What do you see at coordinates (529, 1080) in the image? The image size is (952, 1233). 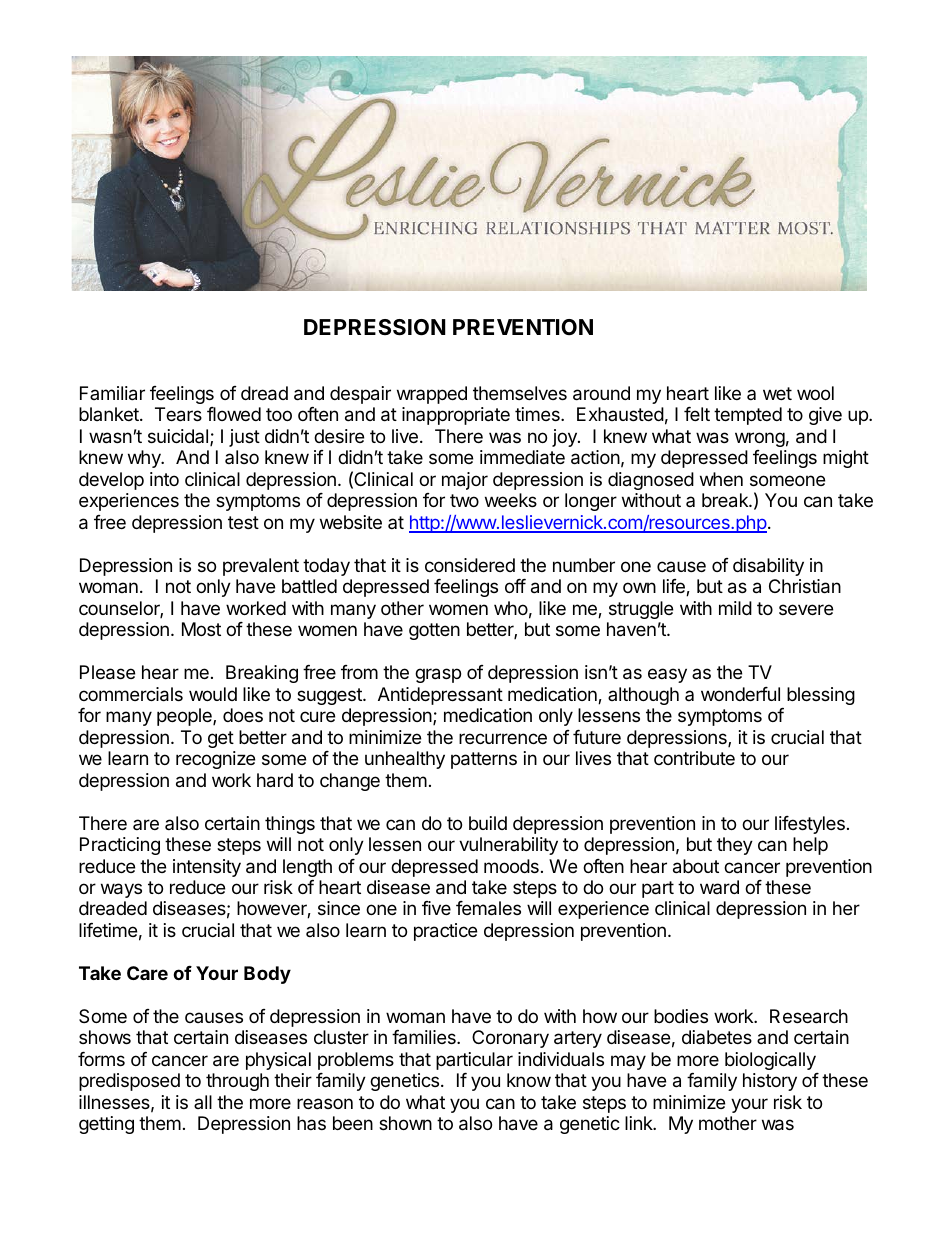 I see `know` at bounding box center [529, 1080].
